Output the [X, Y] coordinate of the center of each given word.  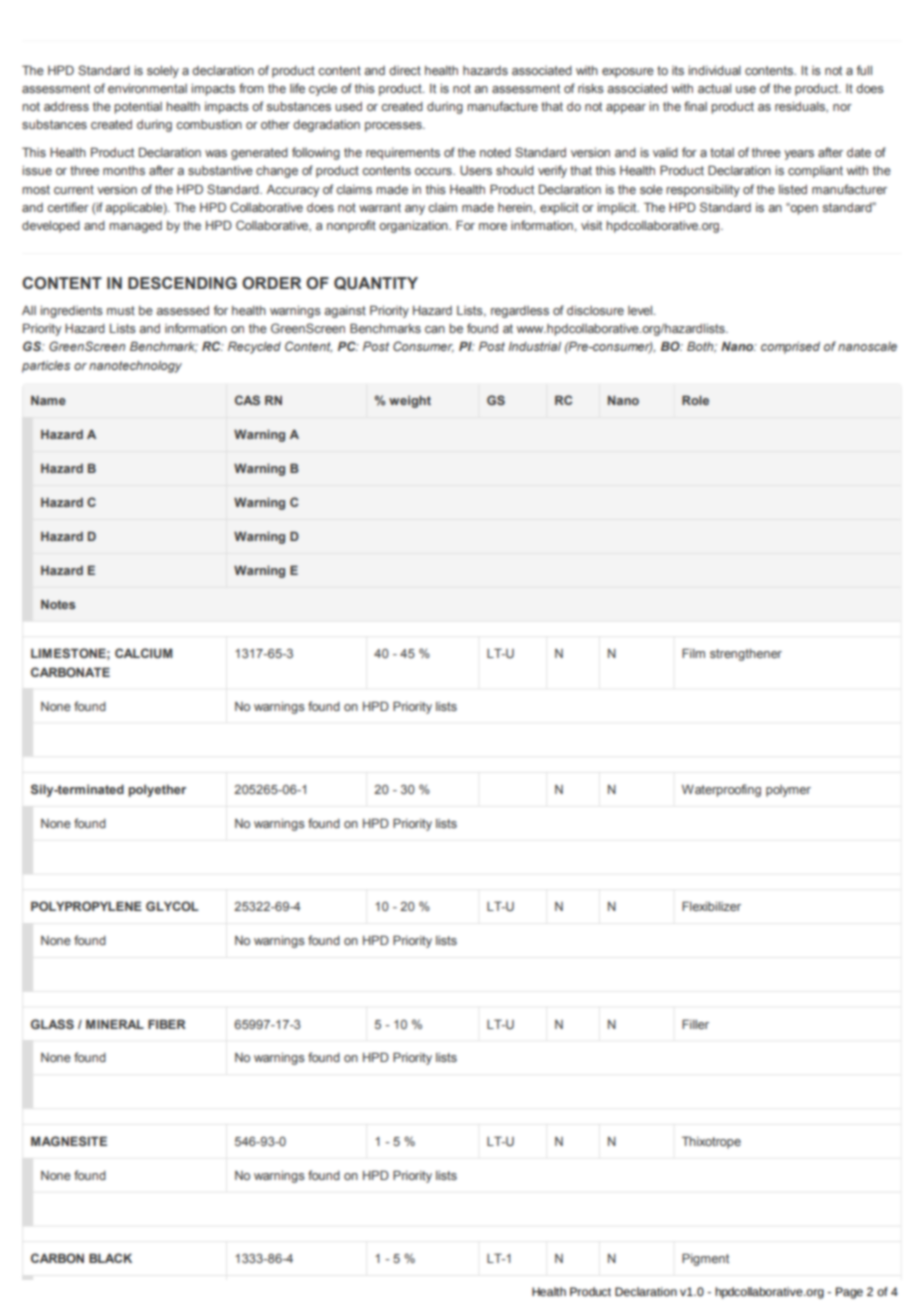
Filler [695, 1024]
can [435, 329]
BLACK [110, 1258]
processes [394, 127]
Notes [58, 604]
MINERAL [115, 1024]
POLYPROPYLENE [86, 906]
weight [410, 402]
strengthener [746, 655]
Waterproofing [721, 790]
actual [714, 88]
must [121, 310]
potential [138, 108]
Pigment [705, 1259]
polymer [788, 791]
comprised [790, 348]
